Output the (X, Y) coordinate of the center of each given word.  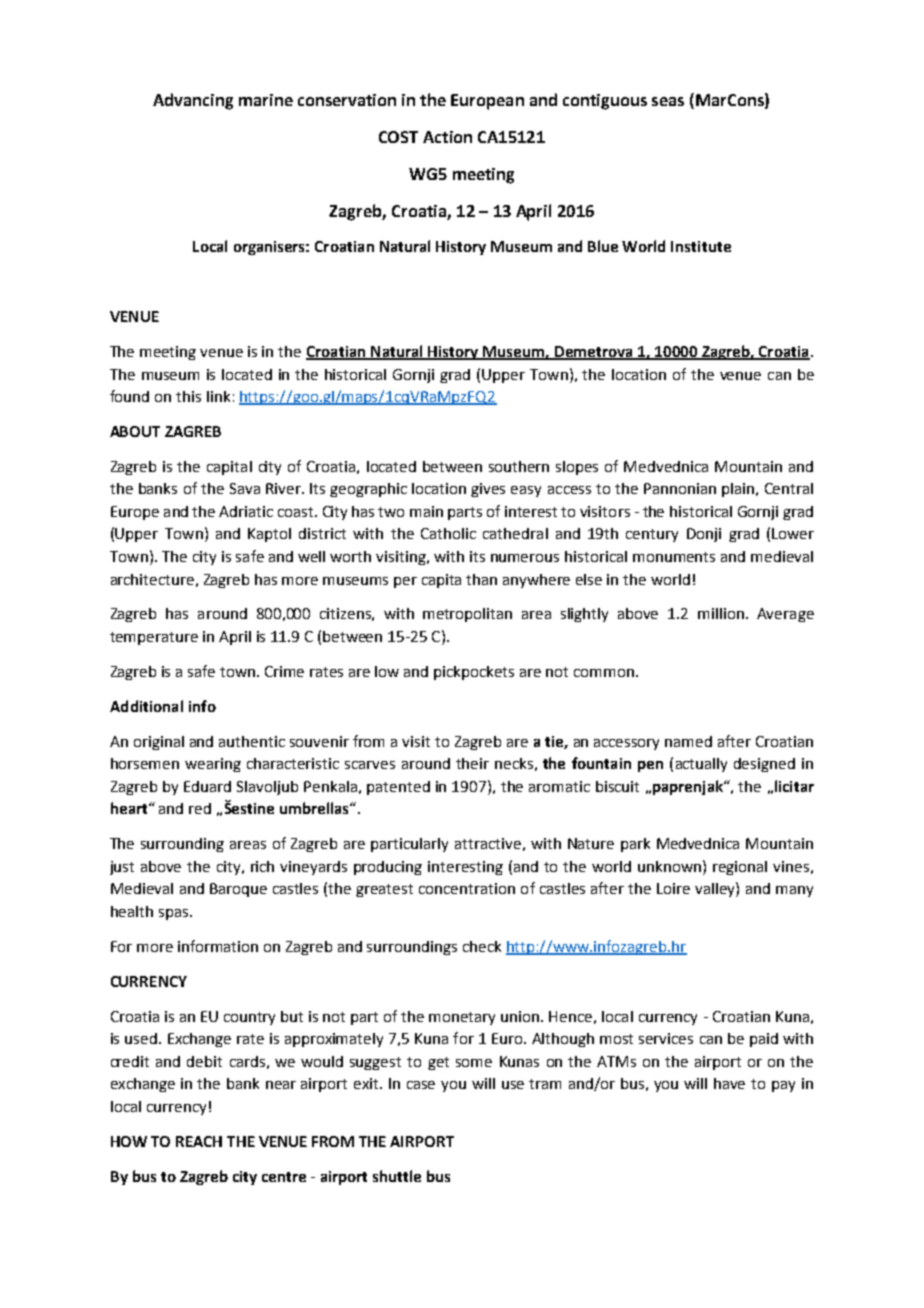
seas (668, 101)
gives (488, 490)
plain (739, 490)
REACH (199, 1141)
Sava (245, 488)
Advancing (193, 101)
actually (701, 765)
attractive (488, 843)
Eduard (207, 786)
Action (447, 137)
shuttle (397, 1176)
